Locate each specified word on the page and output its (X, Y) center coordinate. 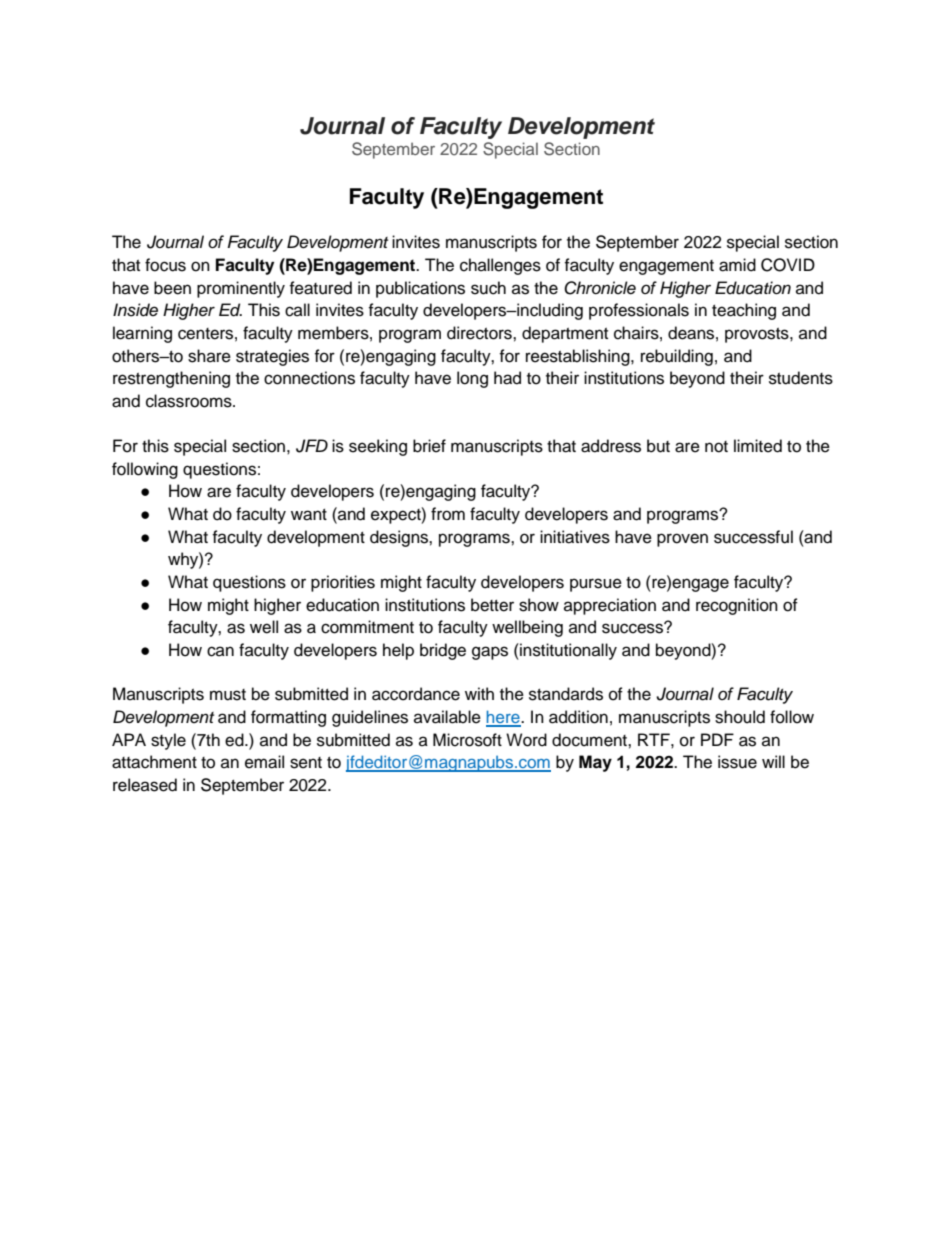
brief (429, 446)
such (488, 288)
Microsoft (467, 740)
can (220, 651)
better (492, 605)
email (264, 762)
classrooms (190, 401)
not (716, 447)
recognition (737, 606)
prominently (241, 289)
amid (737, 265)
